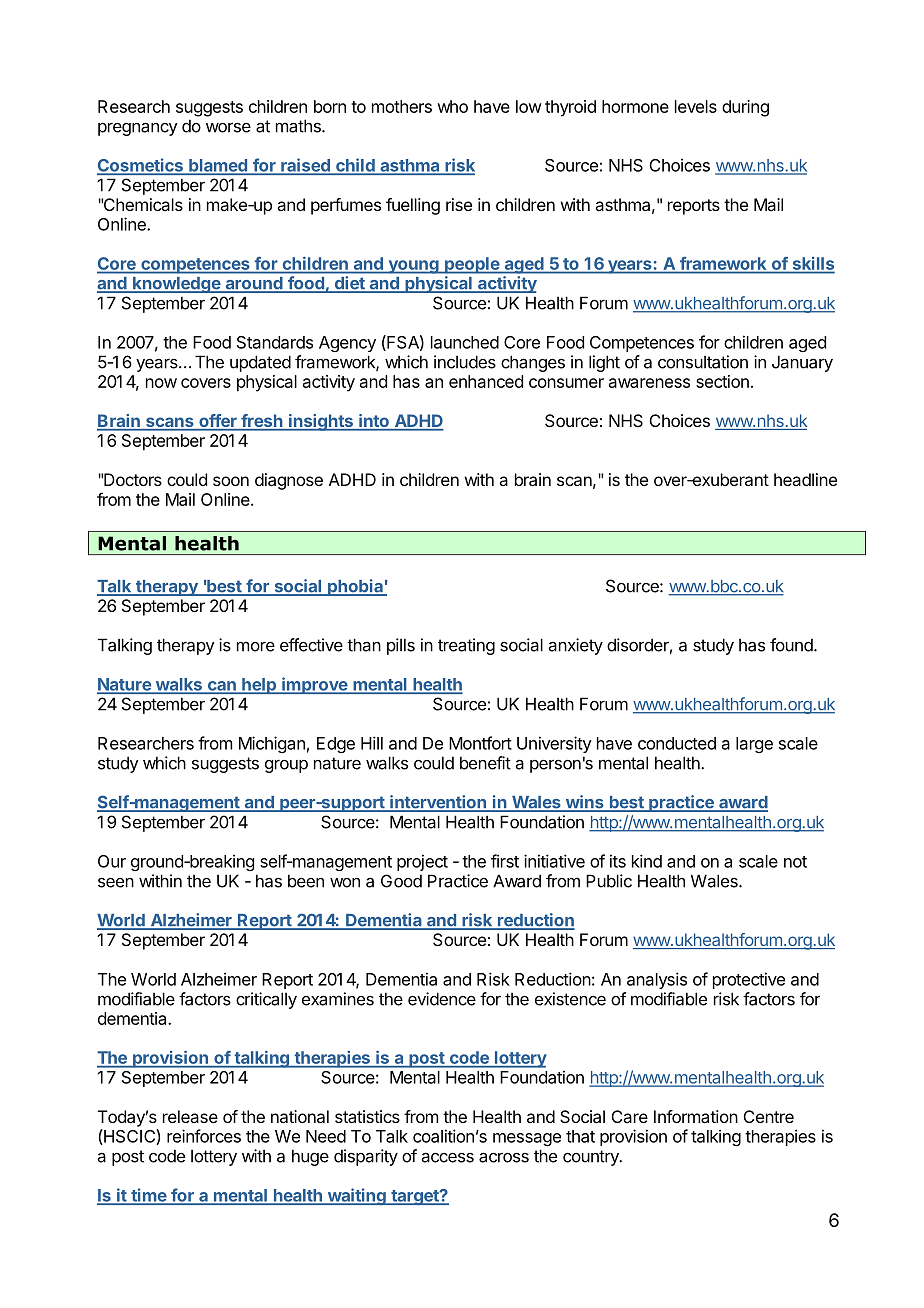 The image size is (924, 1308). What do you see at coordinates (805, 479) in the screenshot?
I see `headline` at bounding box center [805, 479].
